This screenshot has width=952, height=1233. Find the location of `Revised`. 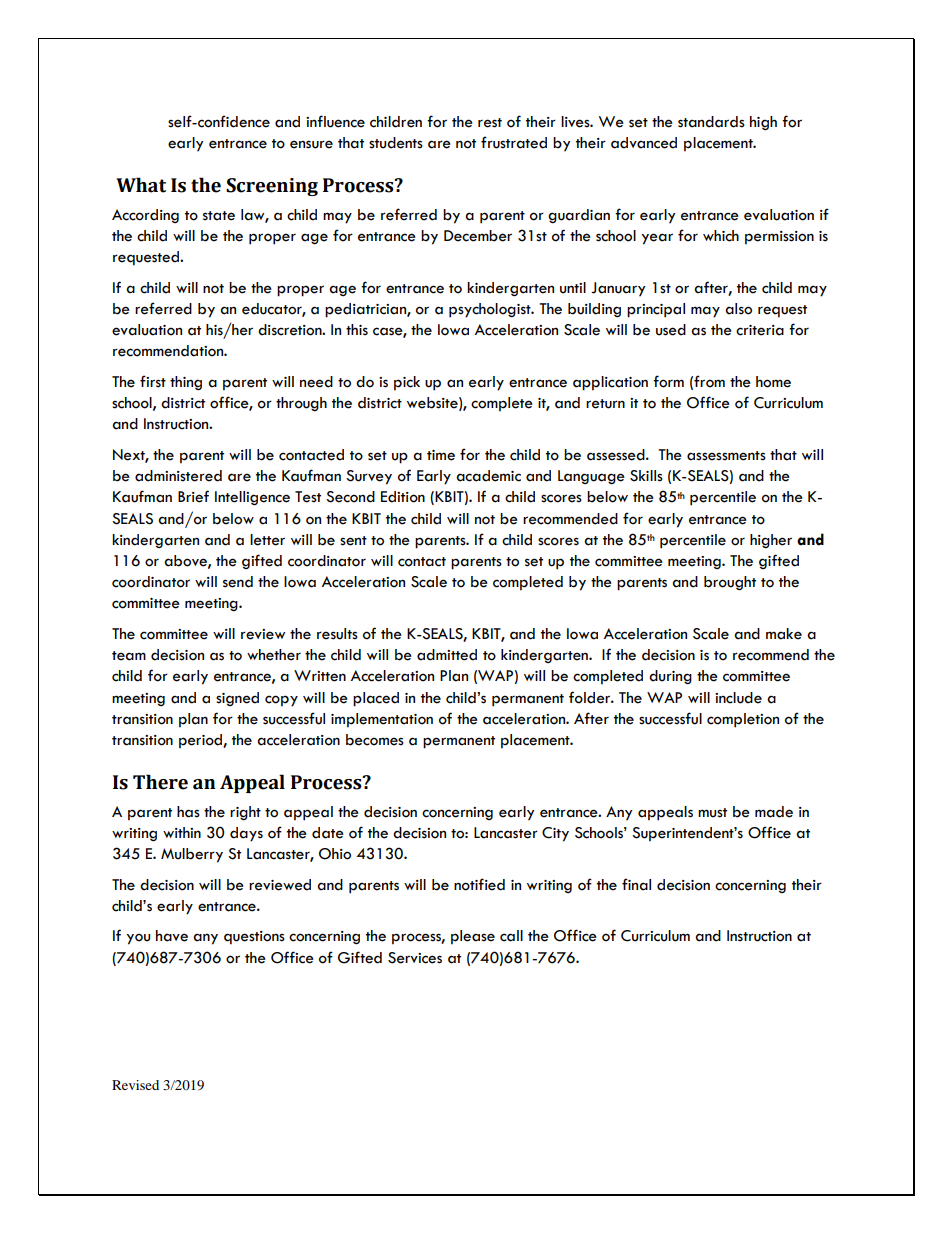

Revised is located at coordinates (135, 1085).
